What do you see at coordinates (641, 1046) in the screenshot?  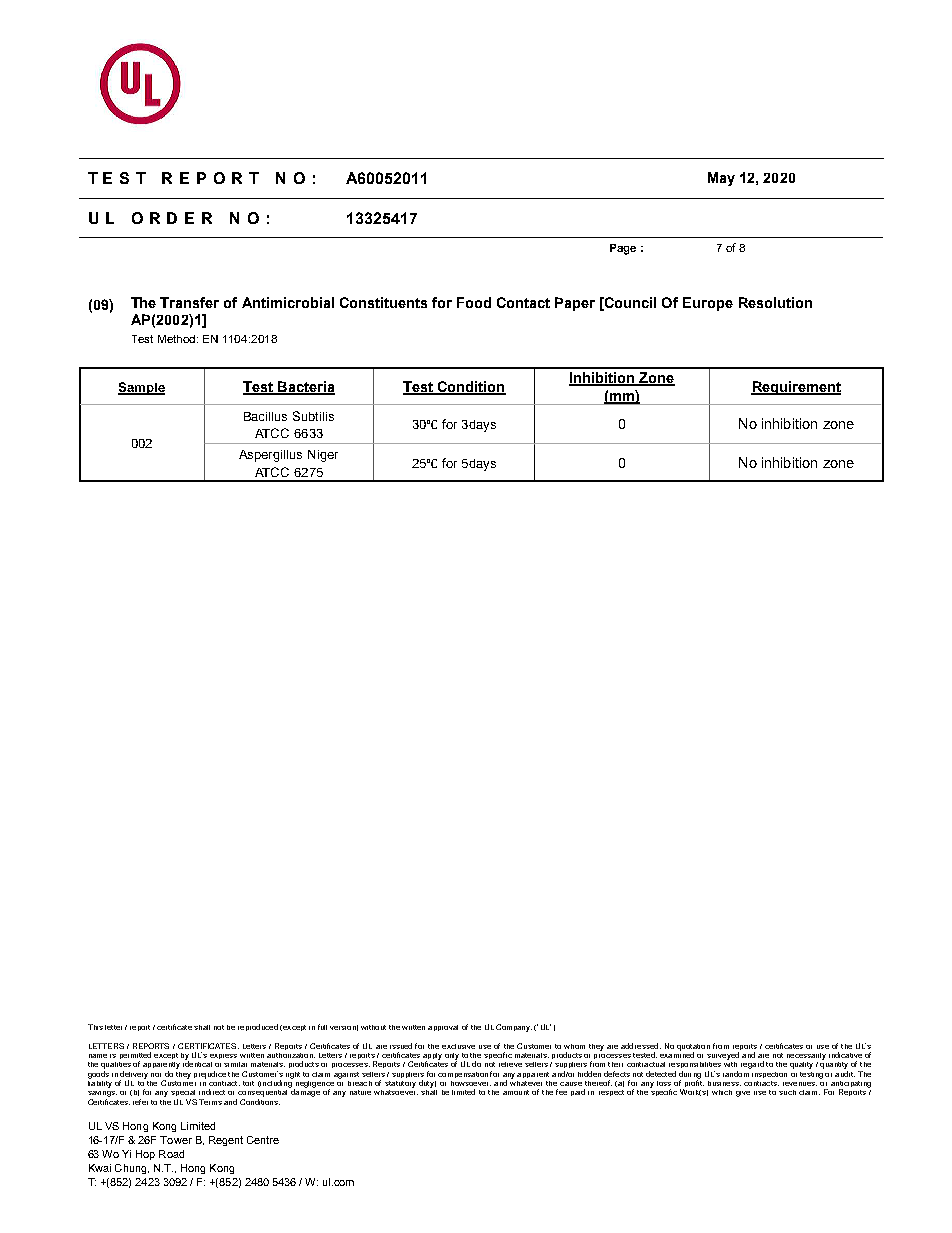 I see `addressed` at bounding box center [641, 1046].
